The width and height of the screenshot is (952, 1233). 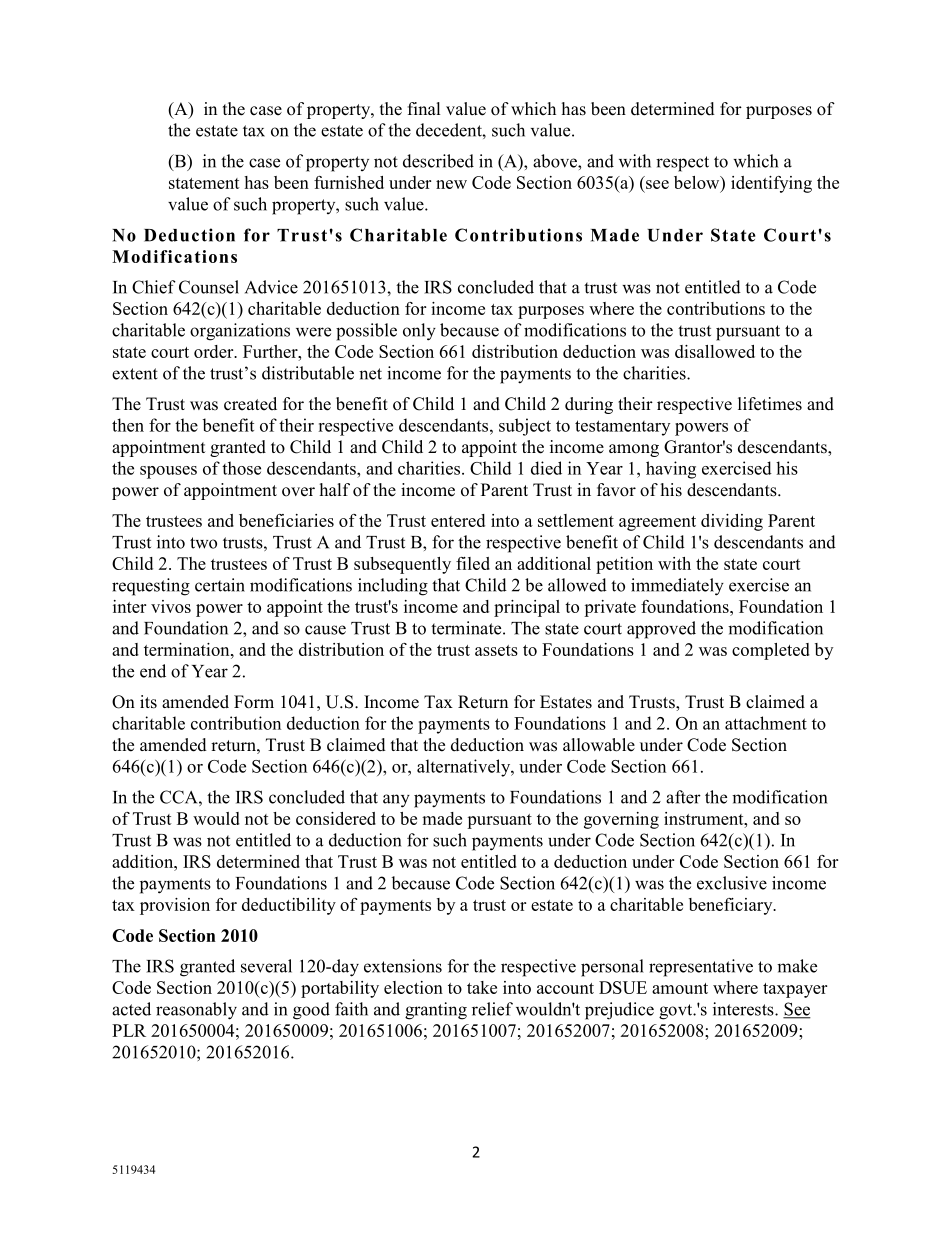 I want to click on described, so click(x=438, y=161).
